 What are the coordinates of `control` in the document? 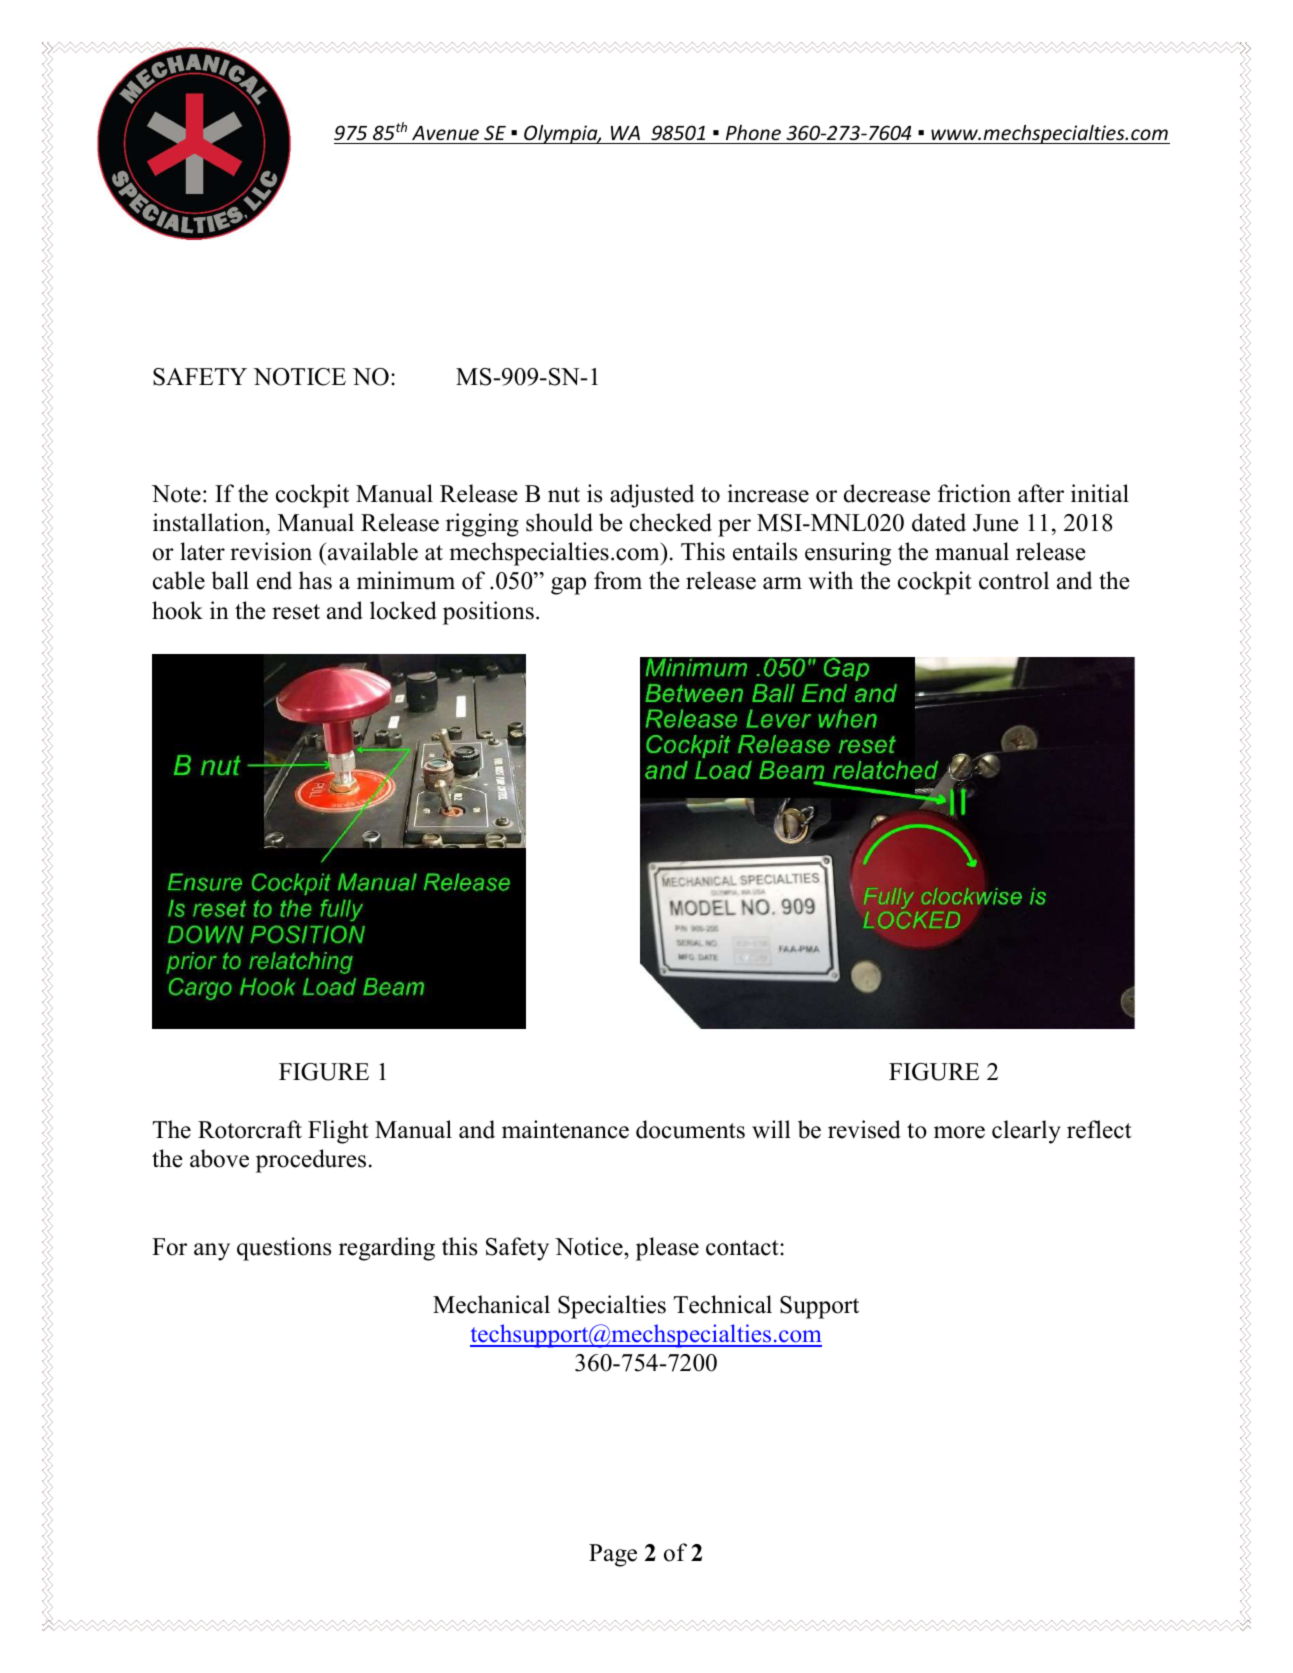 It's located at (1014, 580).
